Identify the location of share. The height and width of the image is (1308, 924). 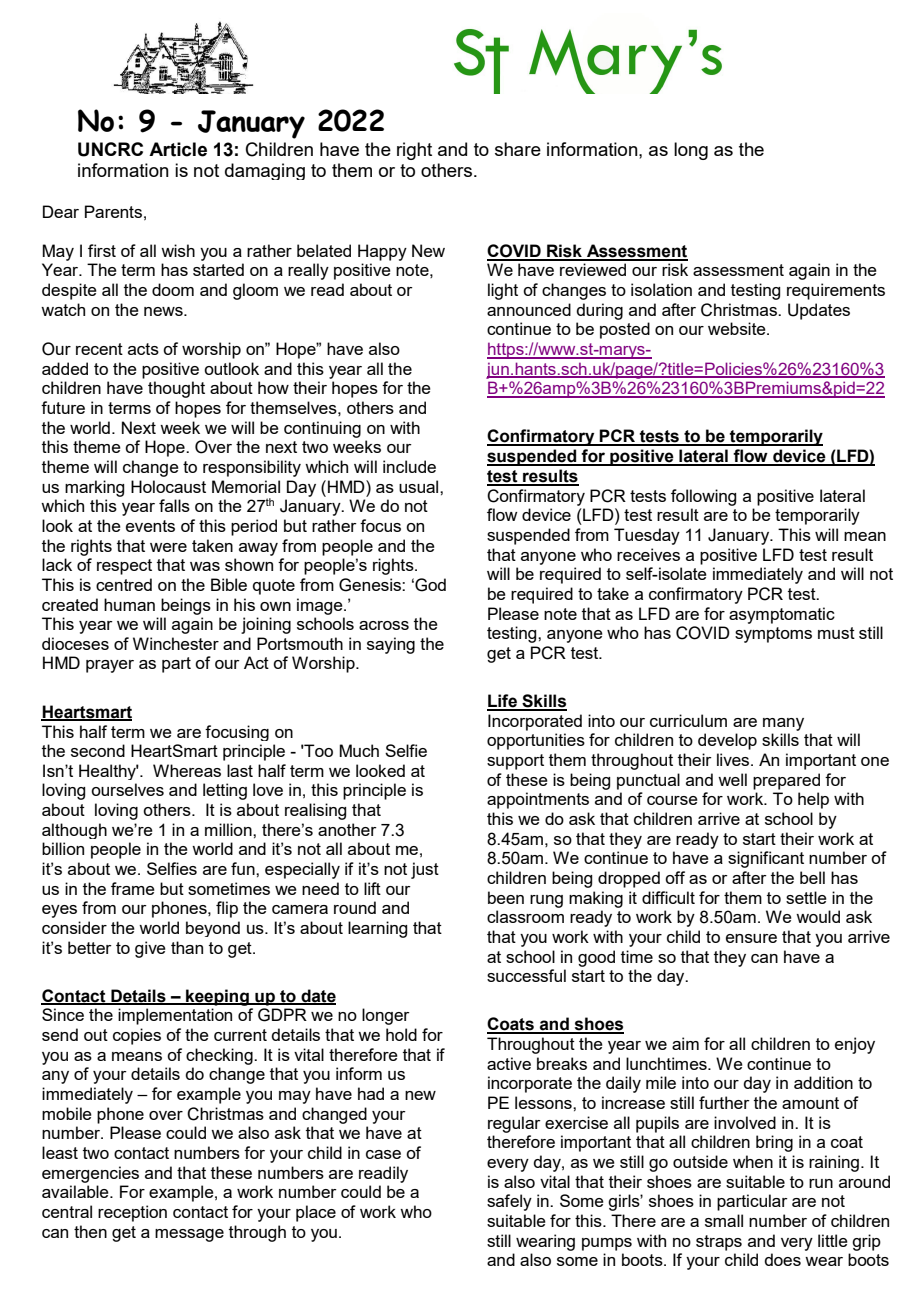
(518, 149).
